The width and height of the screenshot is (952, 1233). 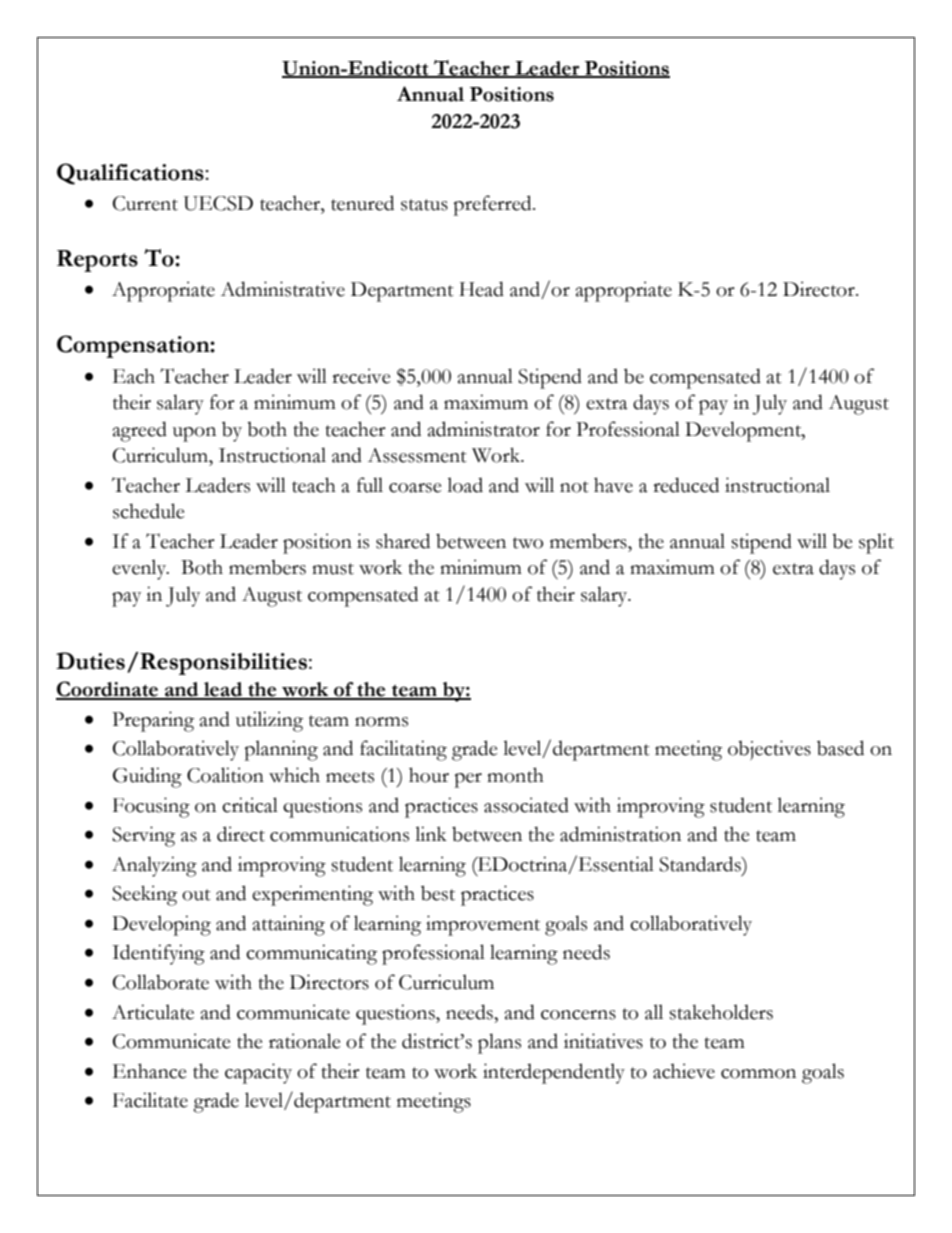 I want to click on Coordinate, so click(x=108, y=690).
